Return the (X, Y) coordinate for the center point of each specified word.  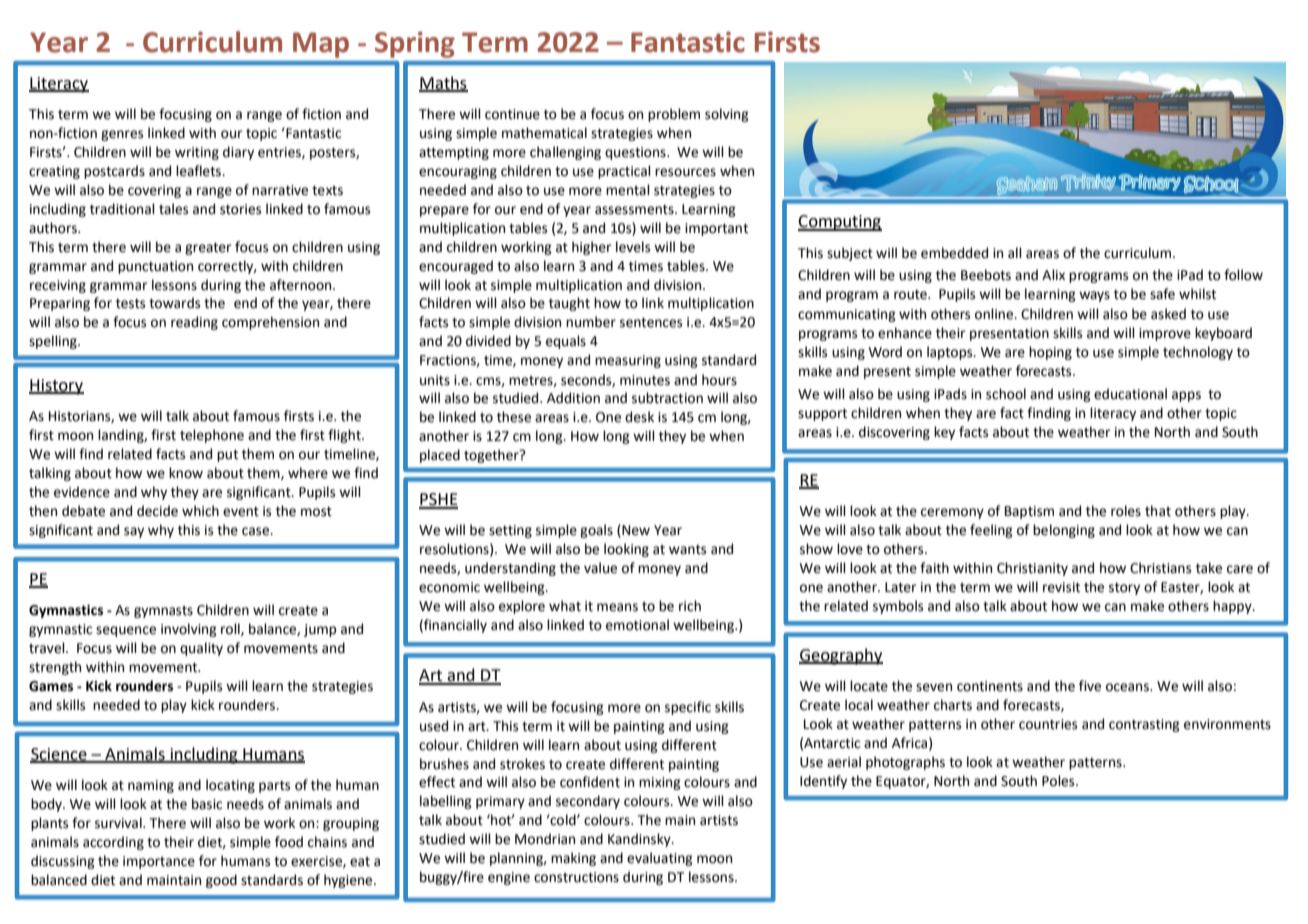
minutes (645, 380)
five (1090, 686)
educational (1130, 394)
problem (674, 115)
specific (688, 708)
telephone (212, 436)
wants (687, 550)
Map (321, 45)
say (134, 532)
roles (1126, 511)
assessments (635, 210)
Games (51, 686)
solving (727, 115)
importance (159, 862)
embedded (954, 253)
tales (173, 209)
